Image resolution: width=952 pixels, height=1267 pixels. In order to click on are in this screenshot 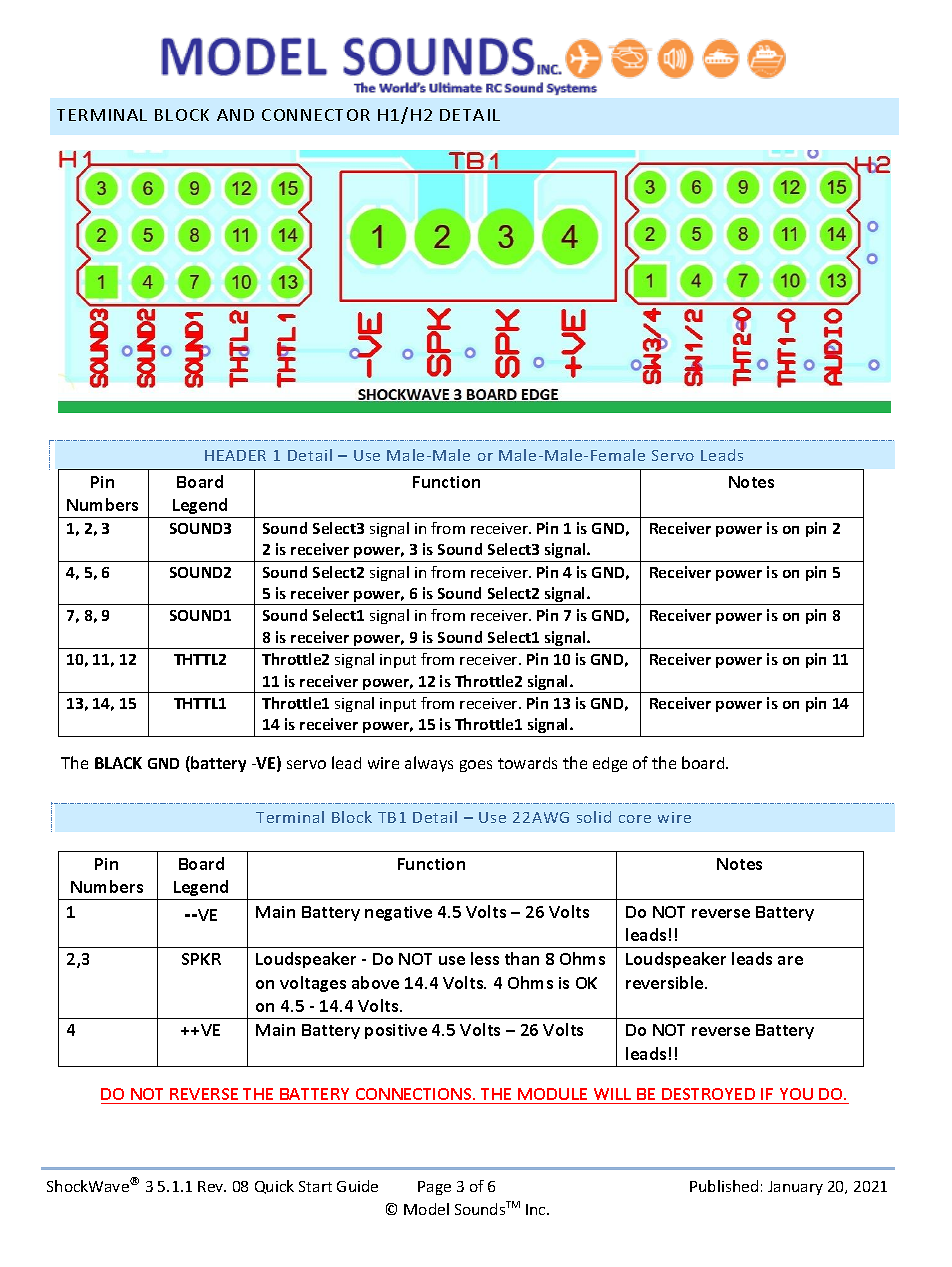, I will do `click(790, 960)`.
